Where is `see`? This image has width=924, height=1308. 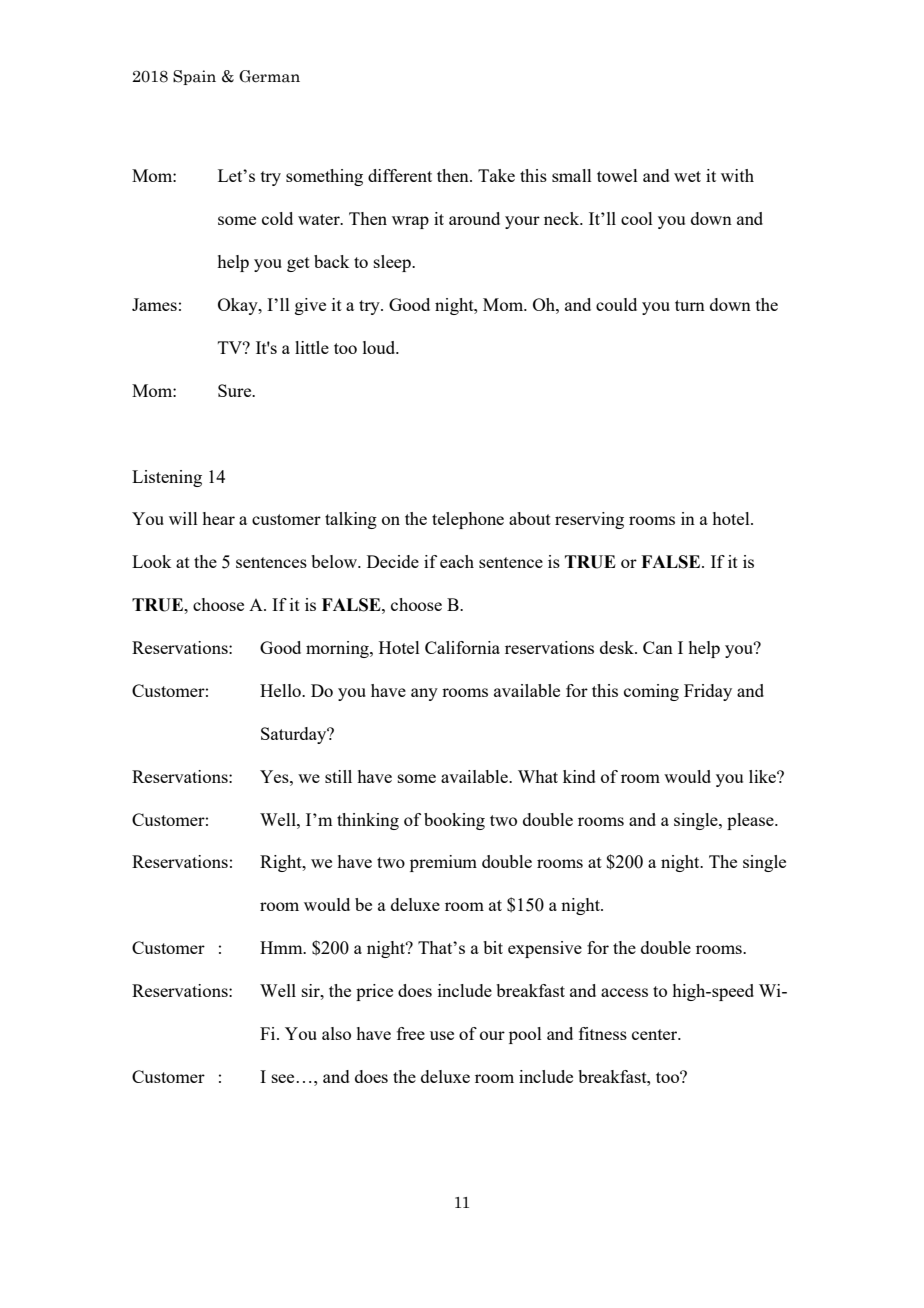 see is located at coordinates (283, 1078).
